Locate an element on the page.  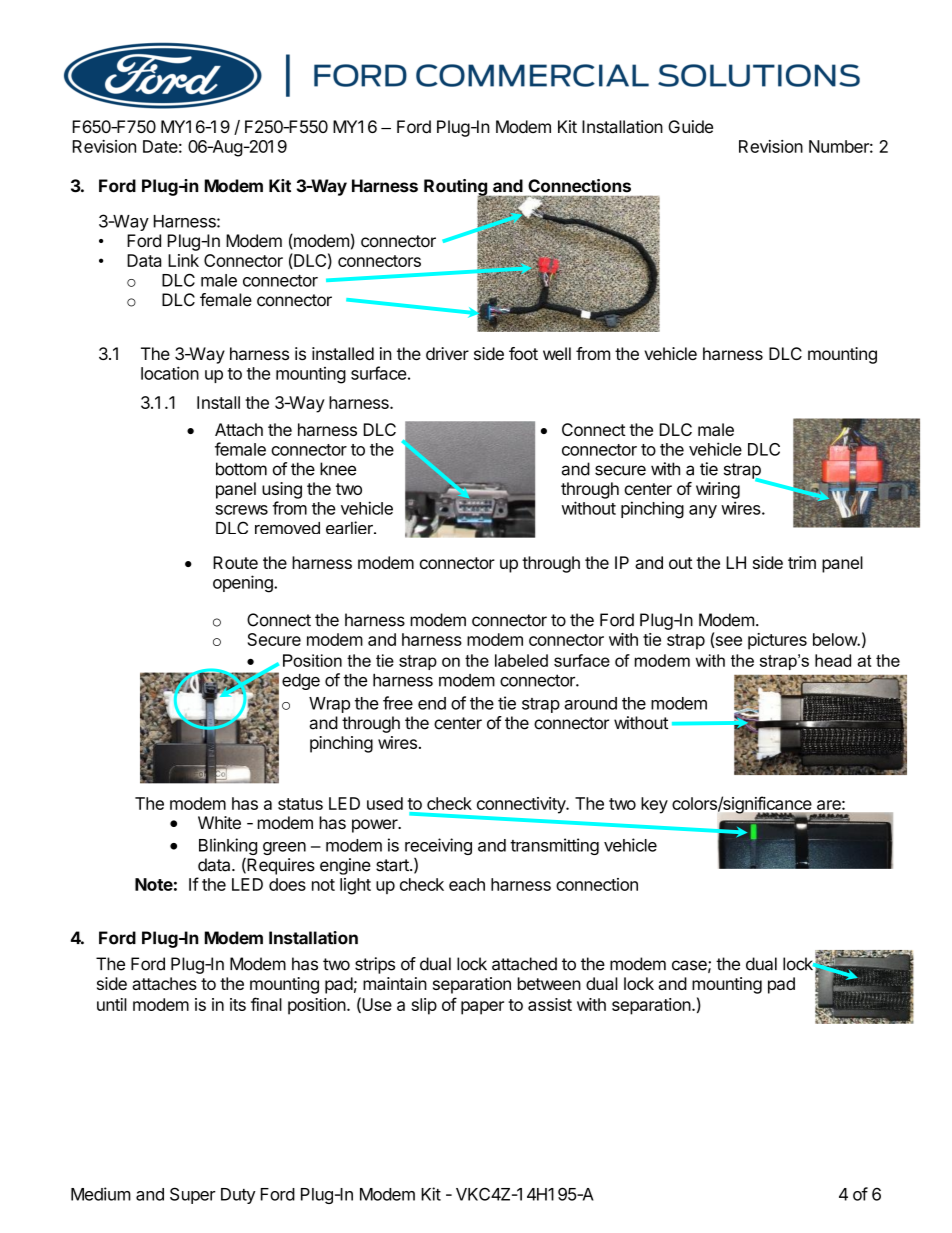
Routing is located at coordinates (456, 188).
